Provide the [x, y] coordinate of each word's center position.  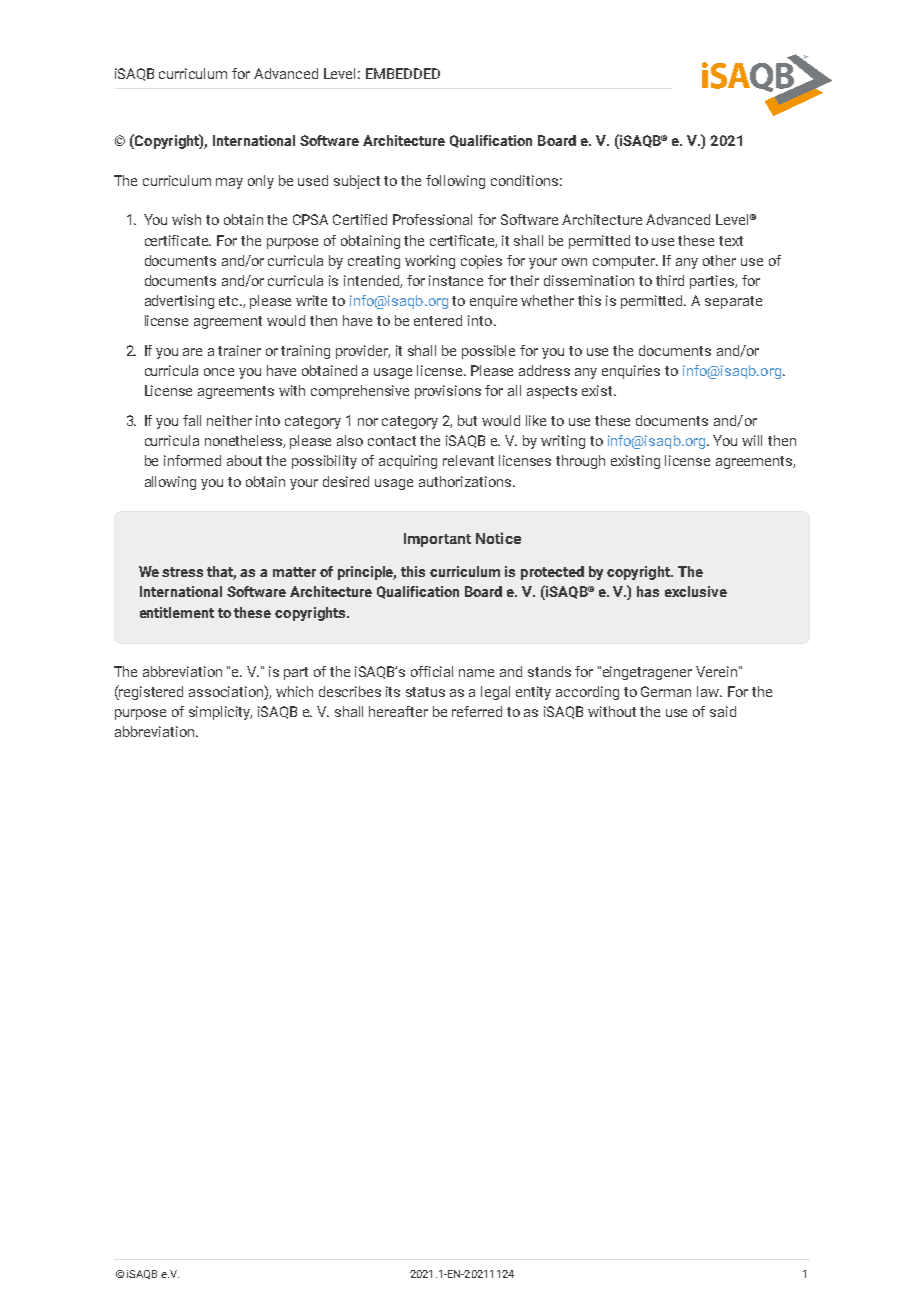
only [261, 182]
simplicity [220, 713]
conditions [524, 180]
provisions [448, 392]
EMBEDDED [403, 73]
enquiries [631, 372]
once [219, 372]
